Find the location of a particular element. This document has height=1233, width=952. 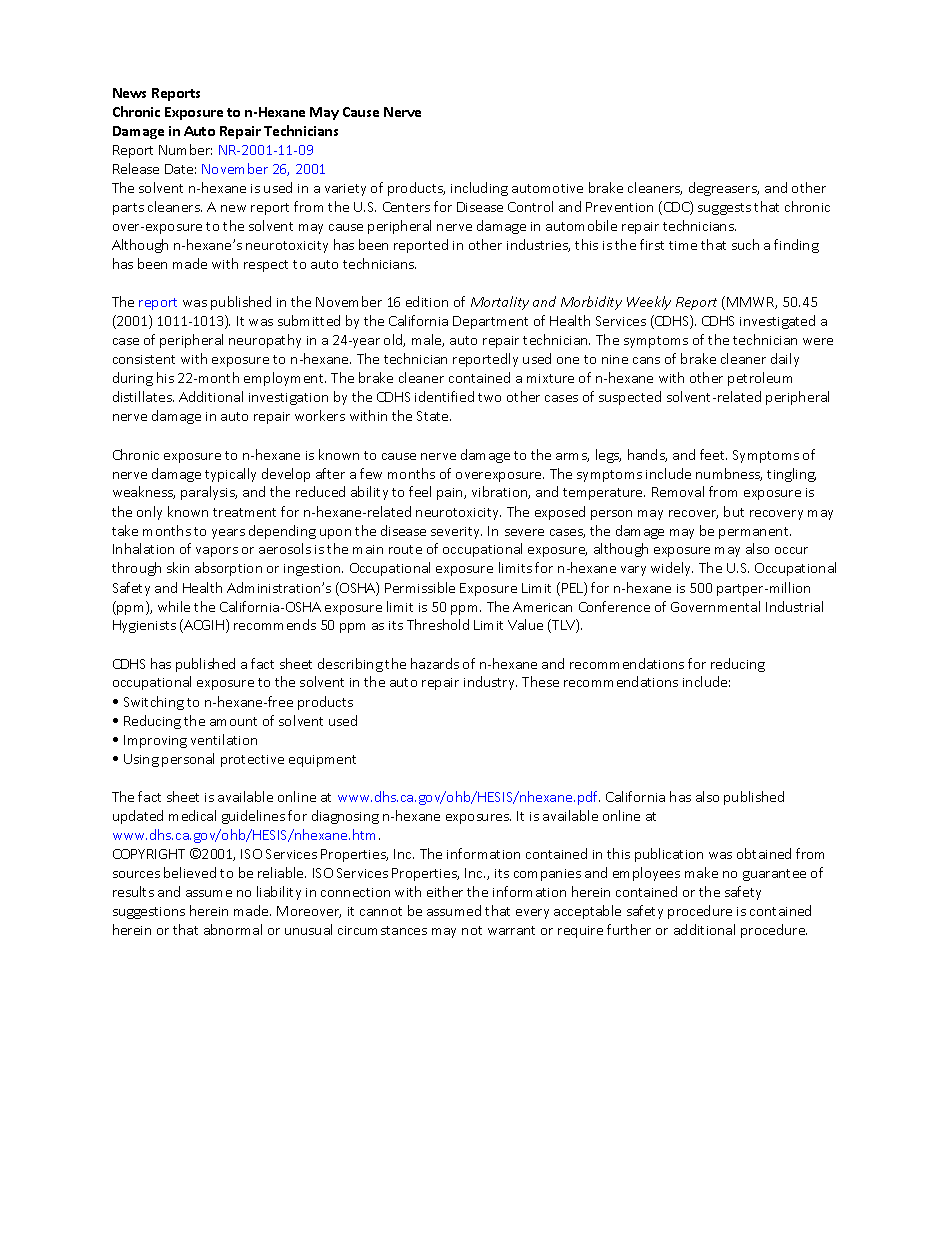

abnormal is located at coordinates (233, 929).
